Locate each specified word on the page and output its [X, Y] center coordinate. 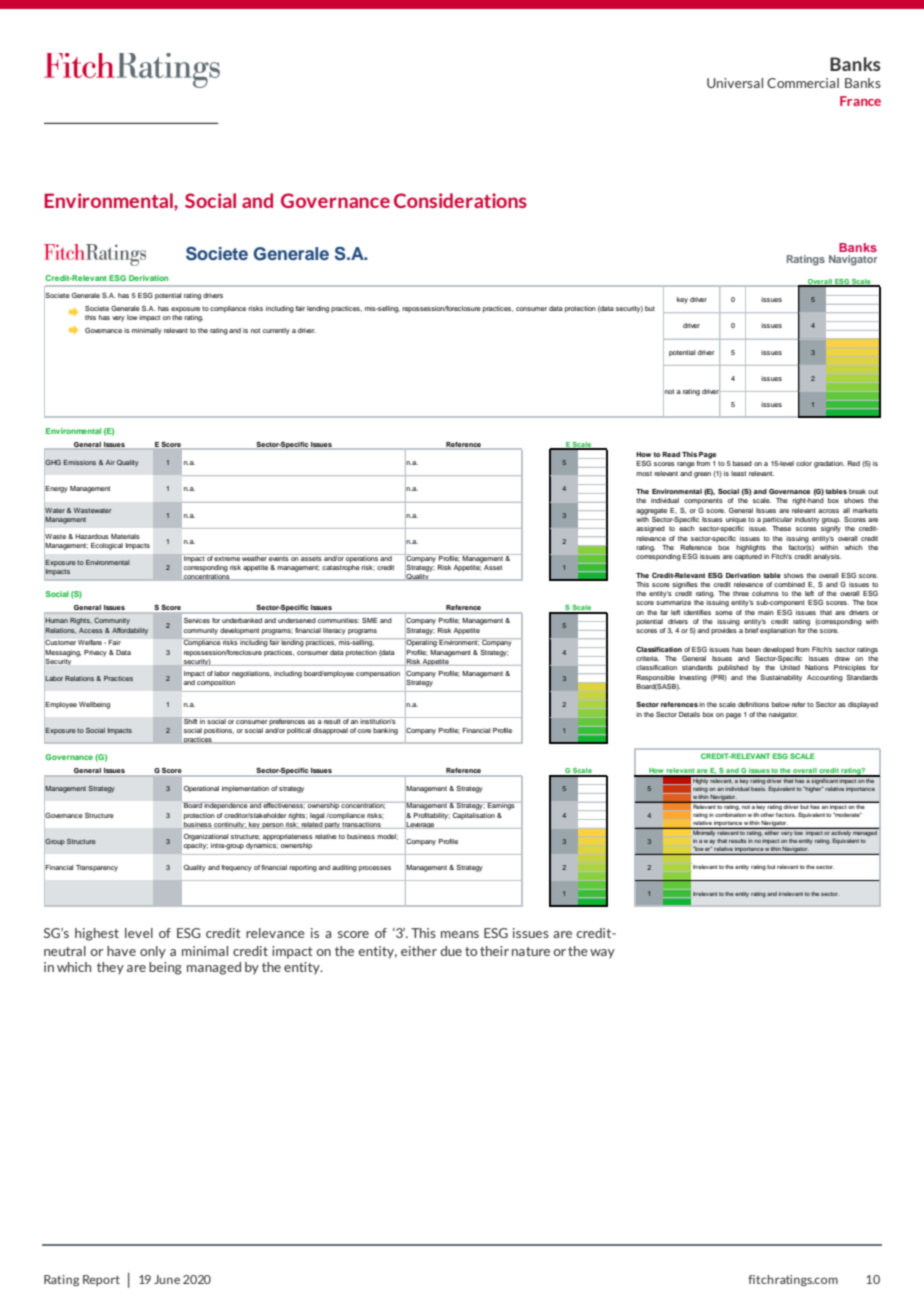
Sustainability [781, 678]
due [451, 951]
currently [276, 331]
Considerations [460, 200]
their [494, 951]
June [167, 1279]
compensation [378, 674]
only [153, 952]
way [602, 953]
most [644, 473]
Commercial [803, 83]
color [804, 463]
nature [531, 951]
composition [216, 683]
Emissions [80, 462]
